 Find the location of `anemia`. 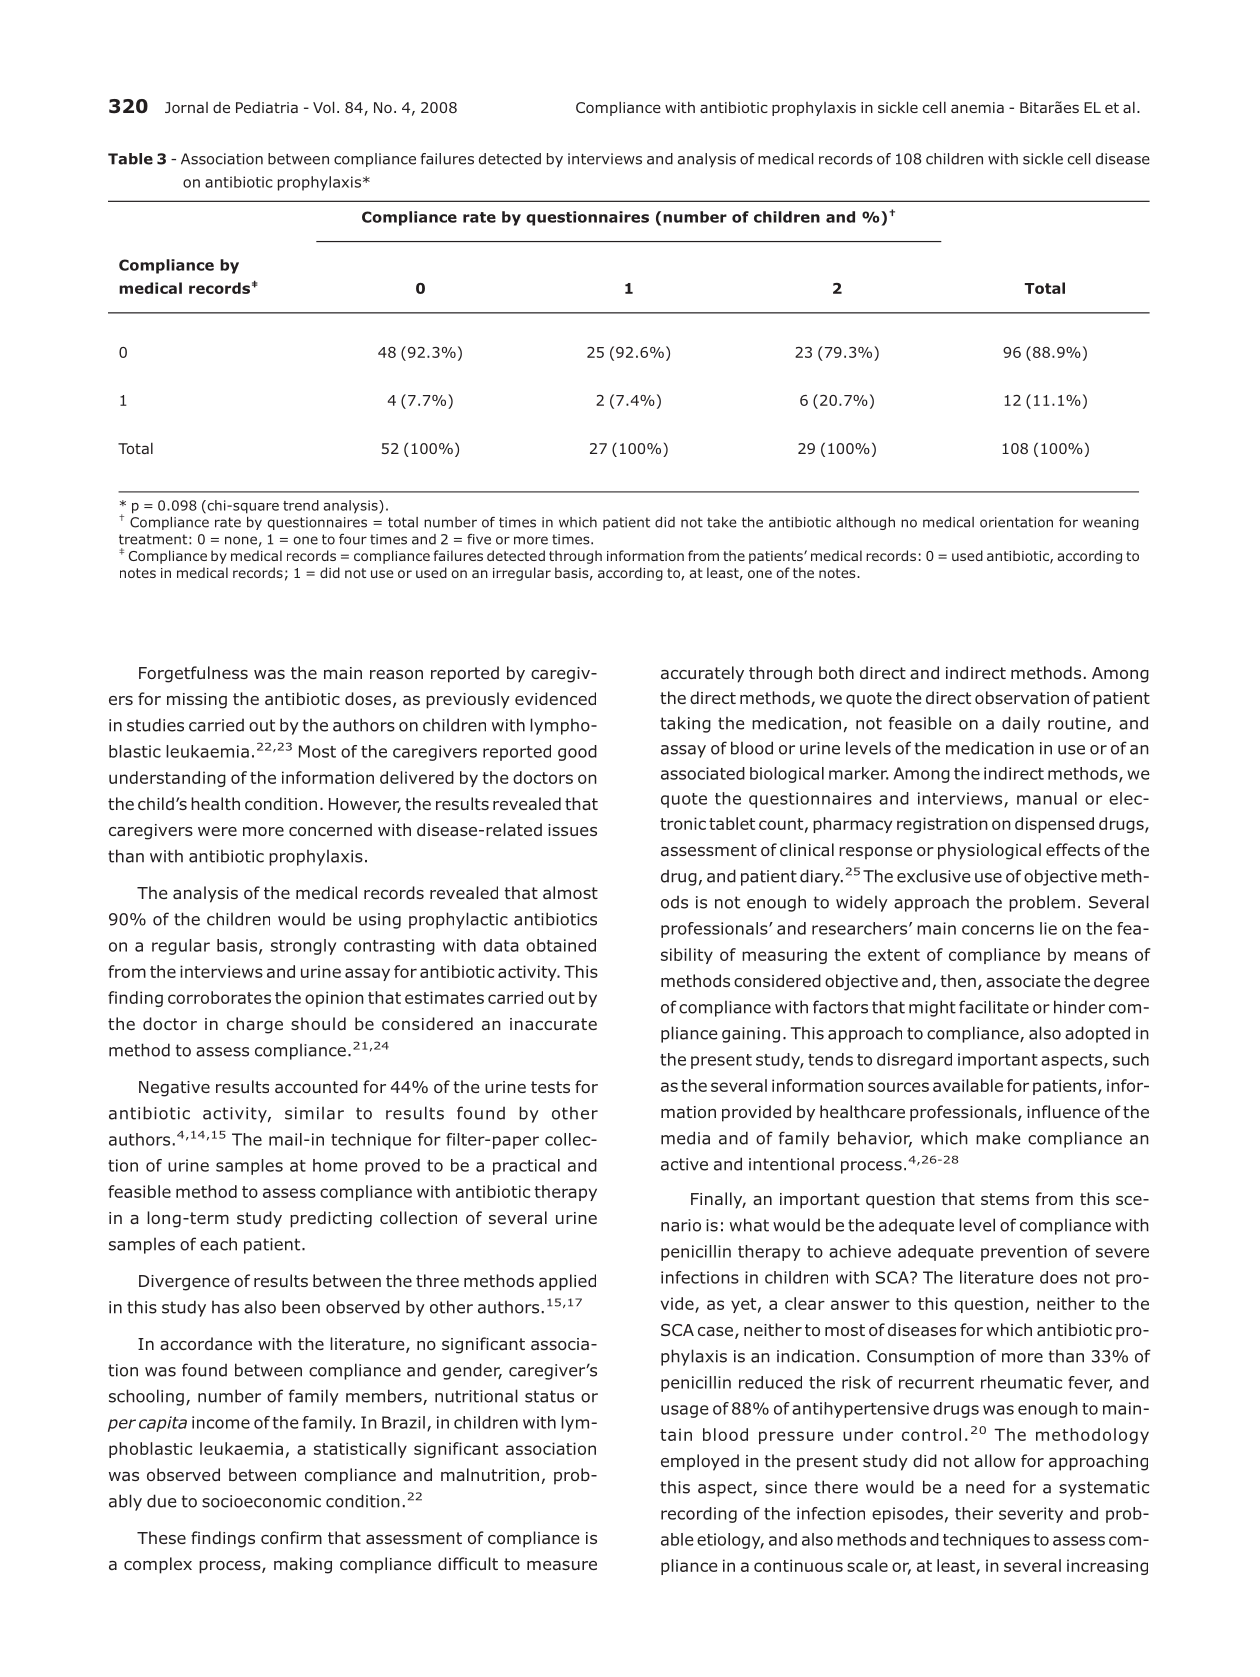

anemia is located at coordinates (977, 107).
